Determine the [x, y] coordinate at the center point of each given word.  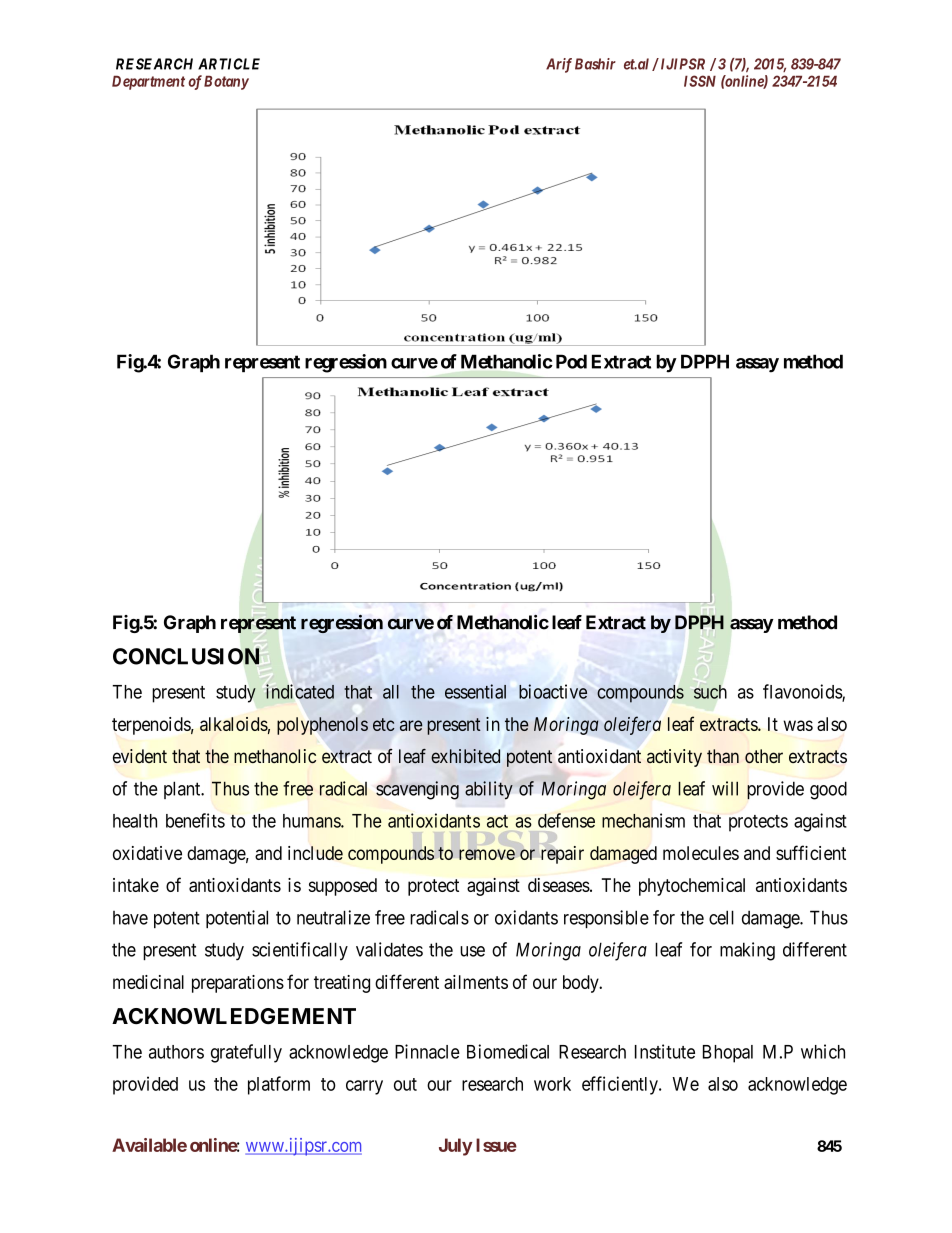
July [455, 1147]
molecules [701, 853]
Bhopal [728, 1054]
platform [279, 1085]
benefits [195, 820]
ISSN [700, 81]
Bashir [595, 64]
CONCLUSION [187, 657]
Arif [559, 65]
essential [475, 691]
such [710, 692]
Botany [226, 82]
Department [148, 82]
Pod [571, 361]
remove [487, 854]
